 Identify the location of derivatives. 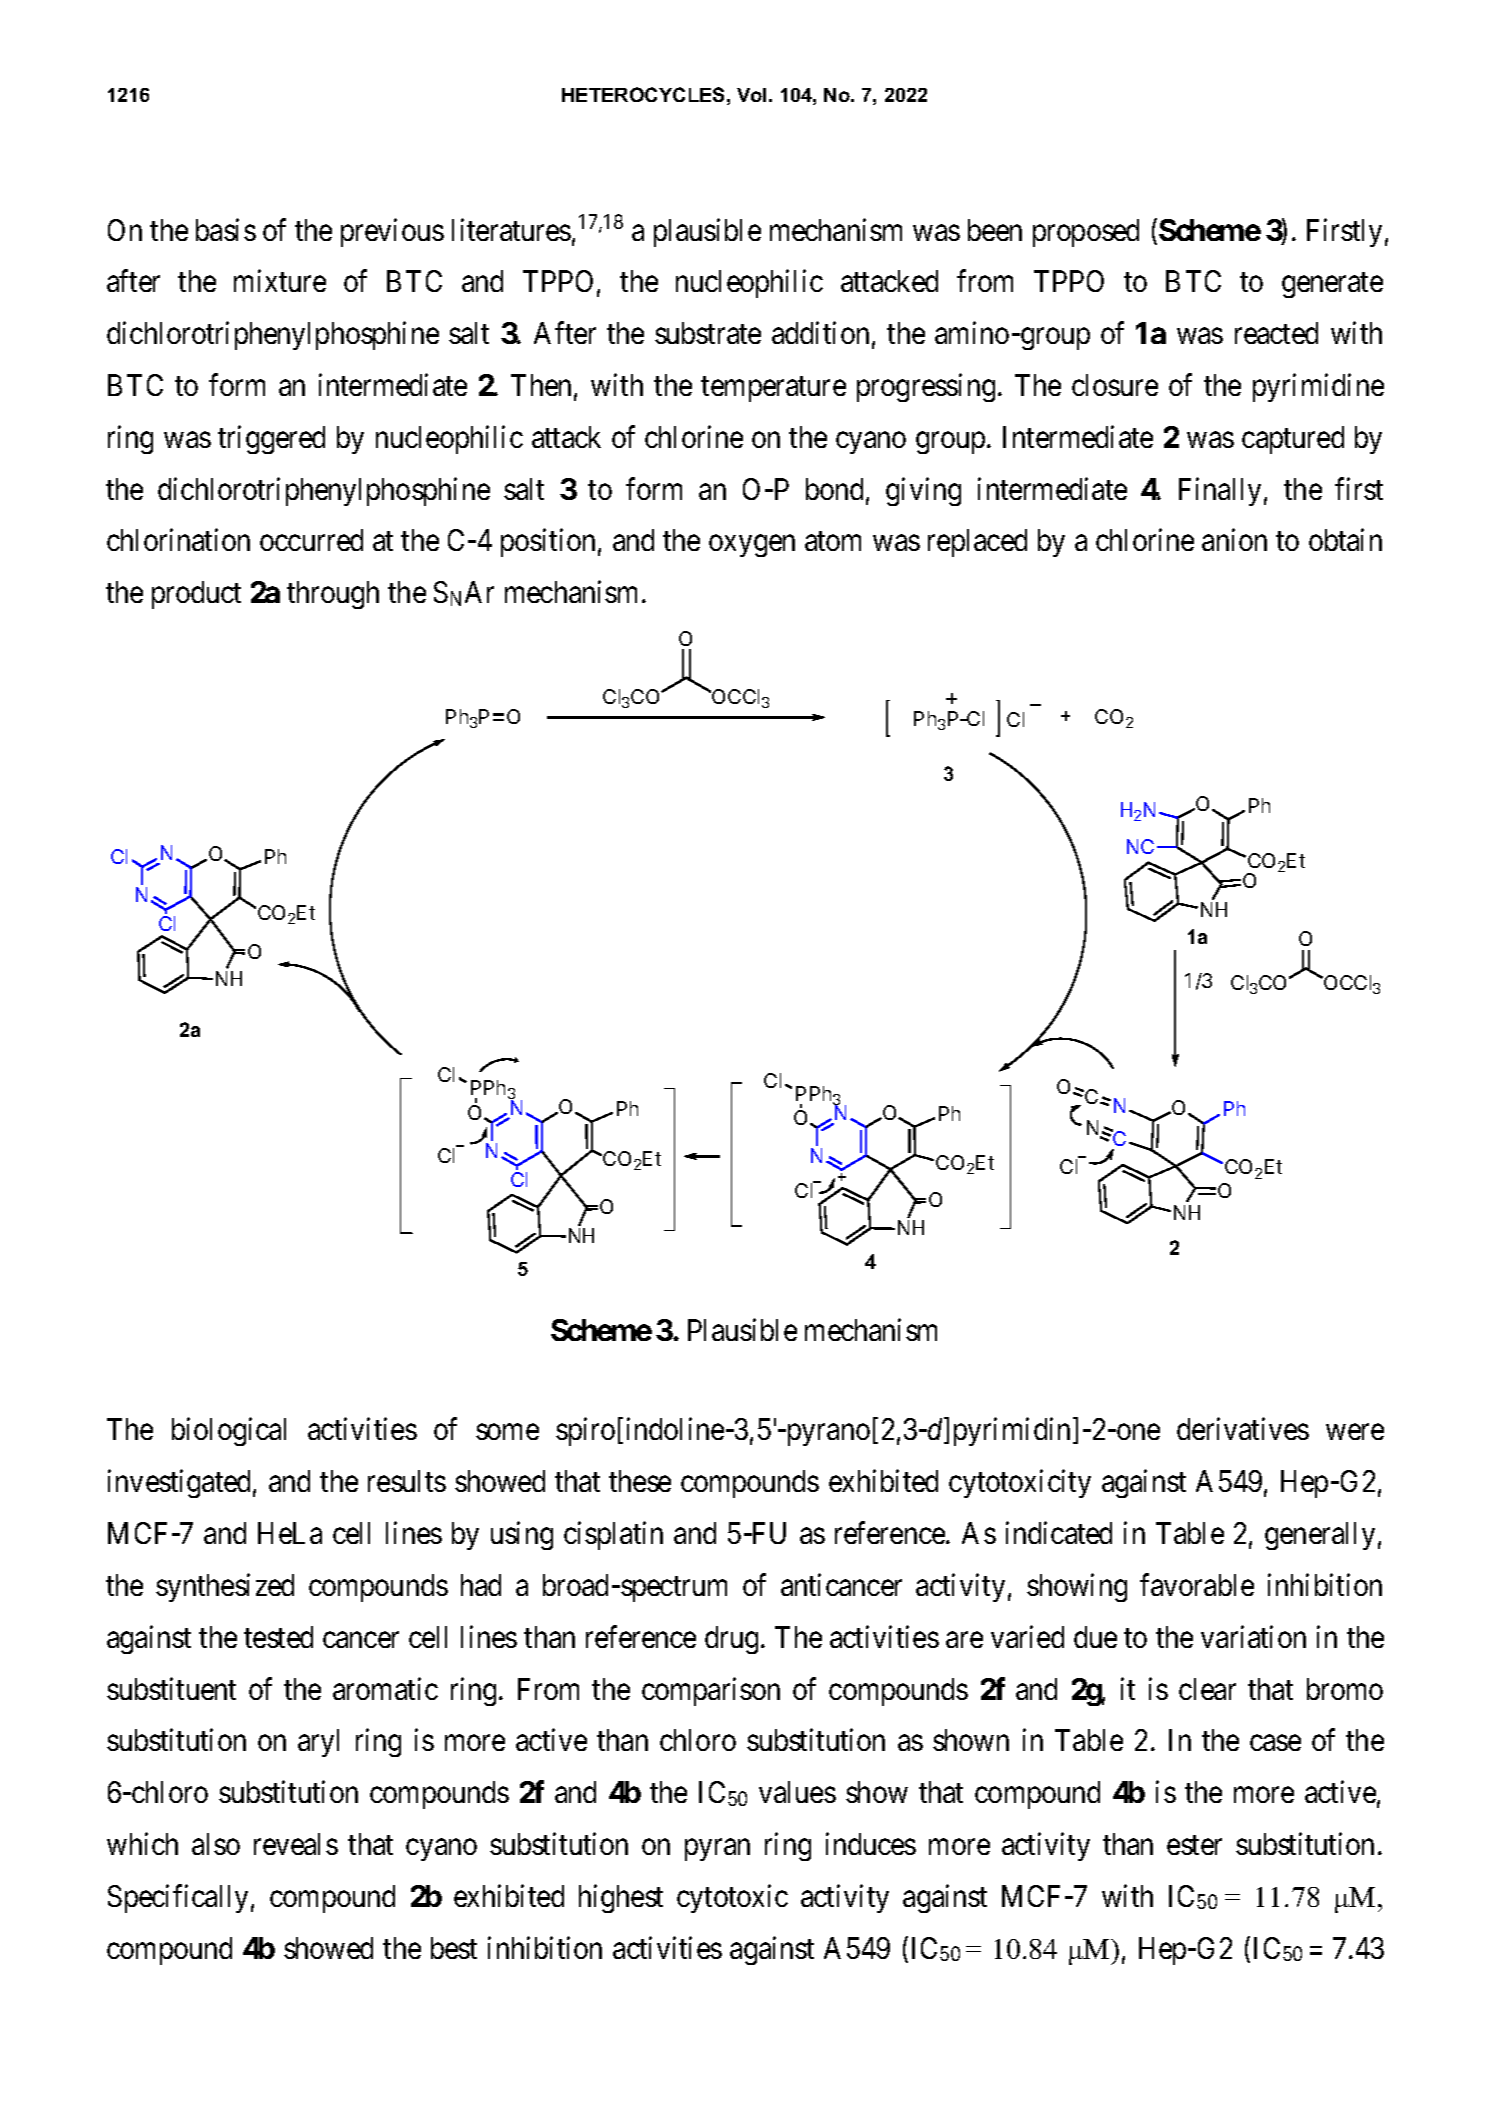
(1243, 1429).
